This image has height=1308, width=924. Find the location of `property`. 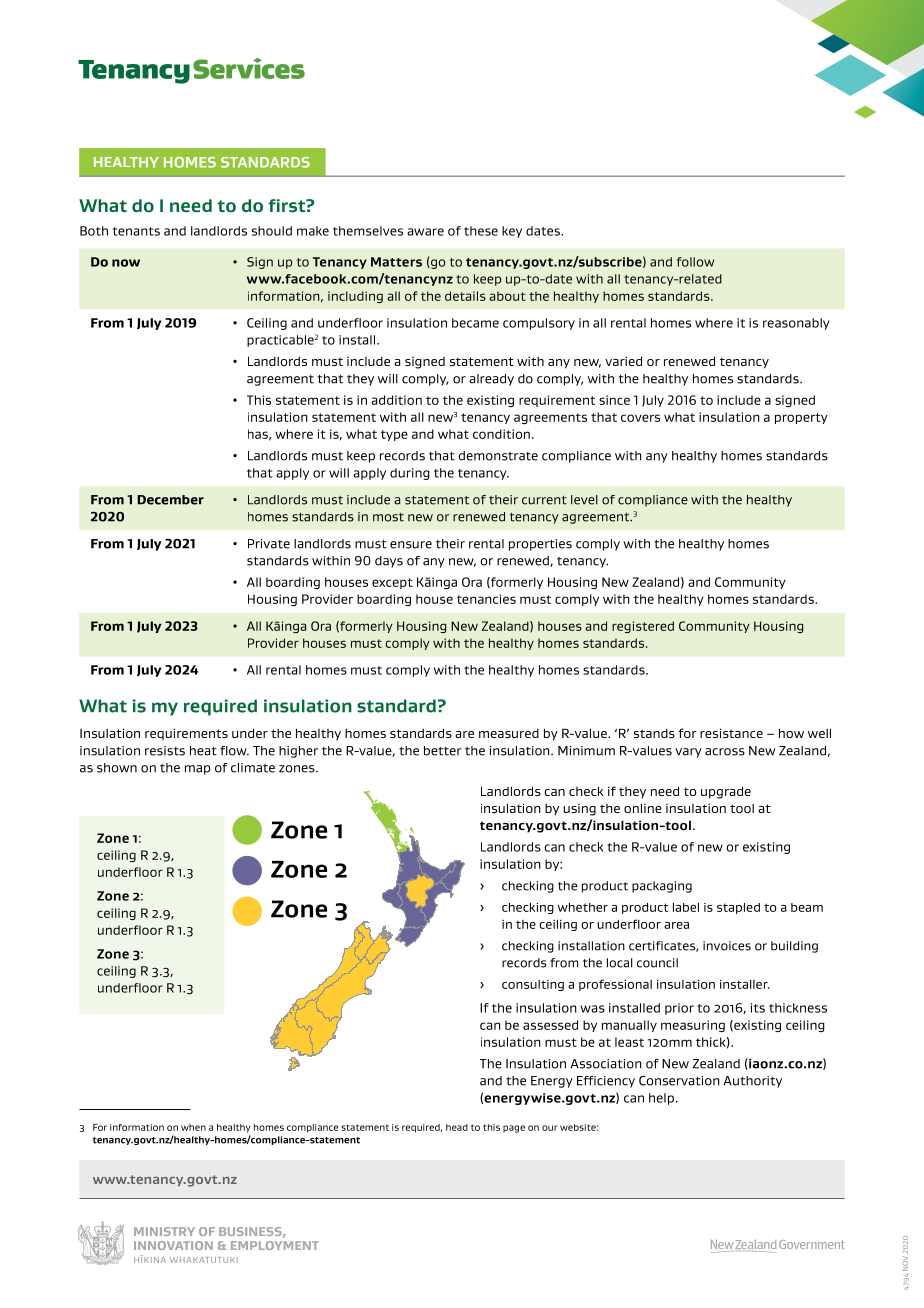

property is located at coordinates (801, 418).
